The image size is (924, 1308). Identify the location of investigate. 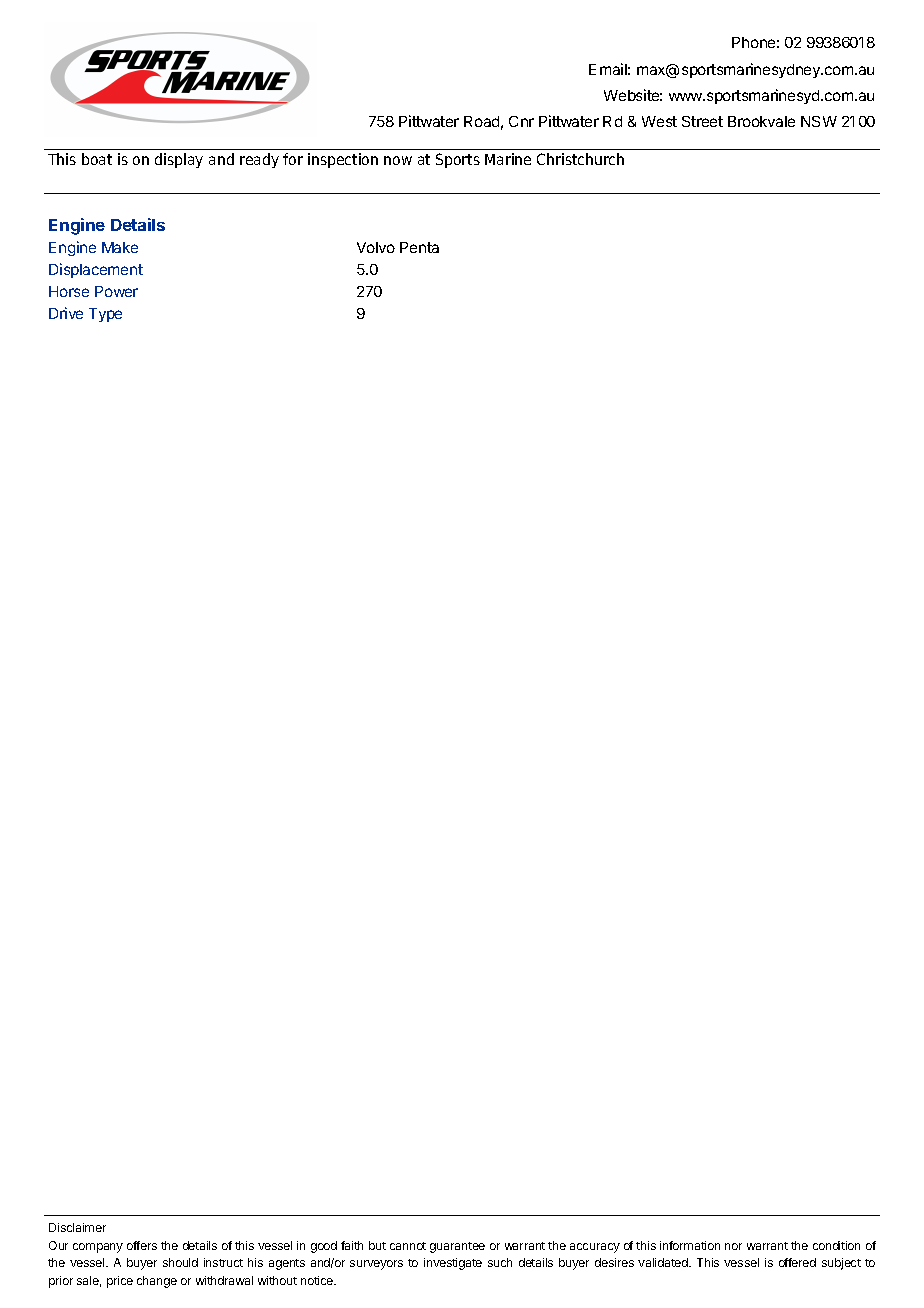
(453, 1264).
